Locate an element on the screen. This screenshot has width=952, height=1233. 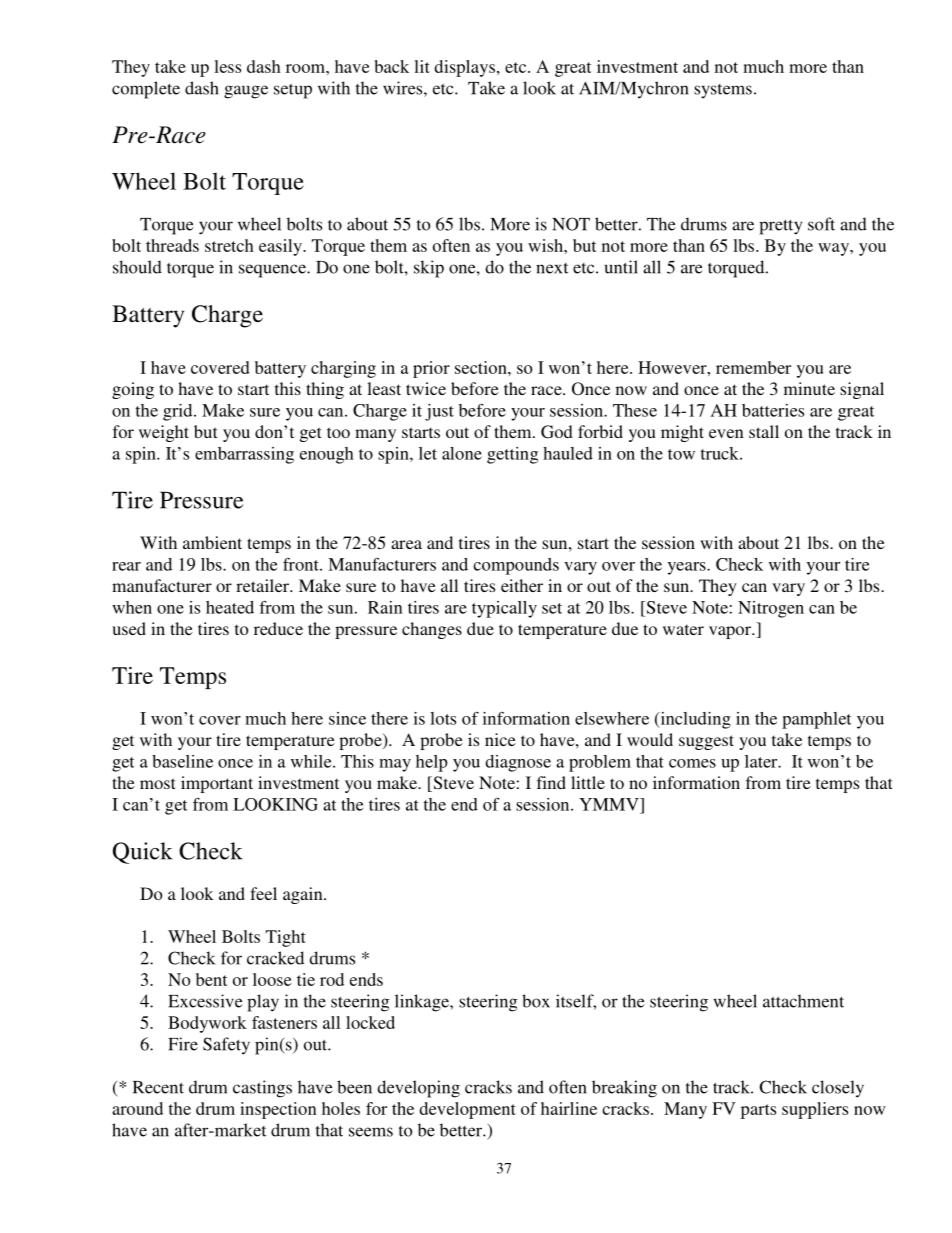
Nitrogen is located at coordinates (771, 609).
